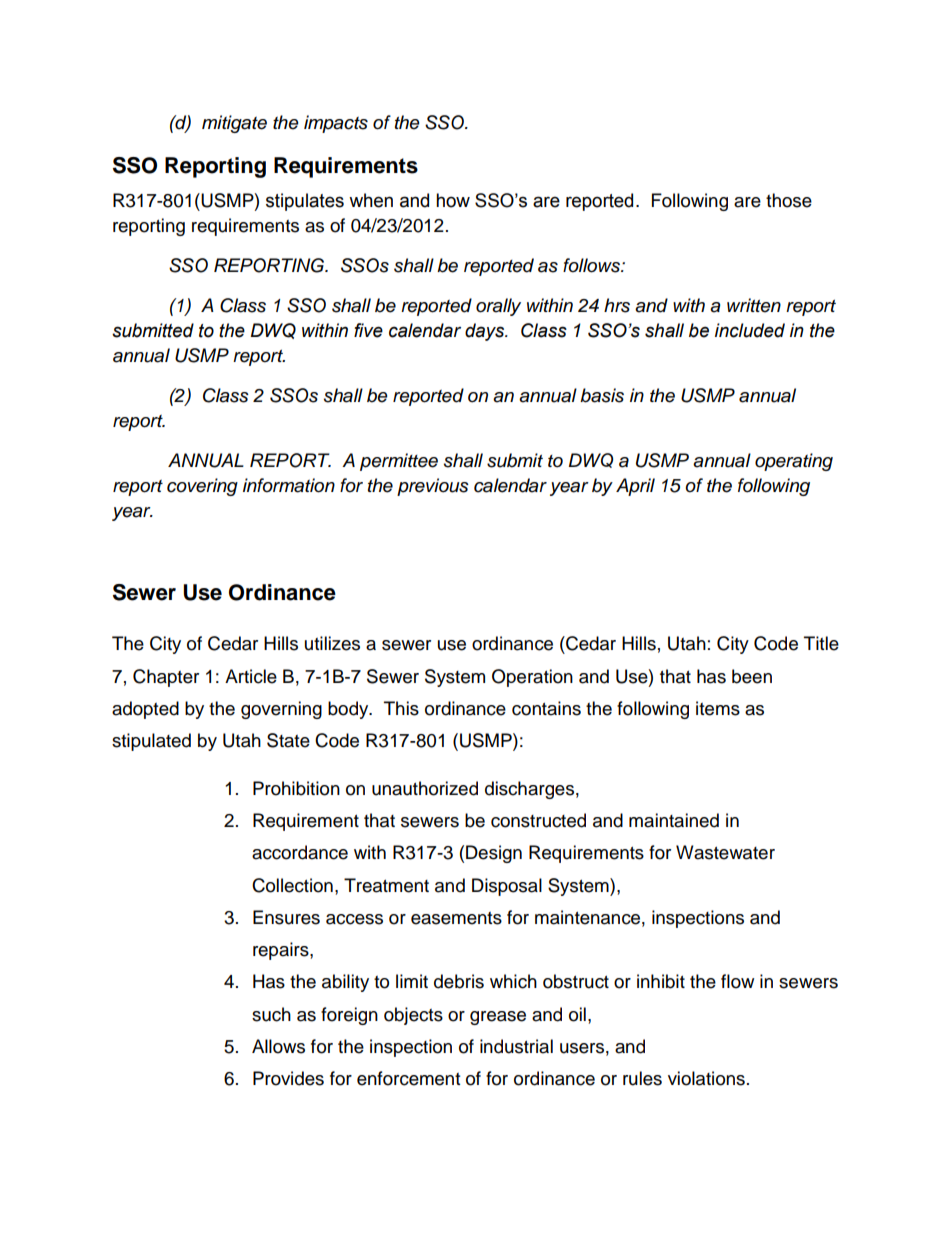 The height and width of the screenshot is (1233, 952). What do you see at coordinates (300, 852) in the screenshot?
I see `accordance` at bounding box center [300, 852].
